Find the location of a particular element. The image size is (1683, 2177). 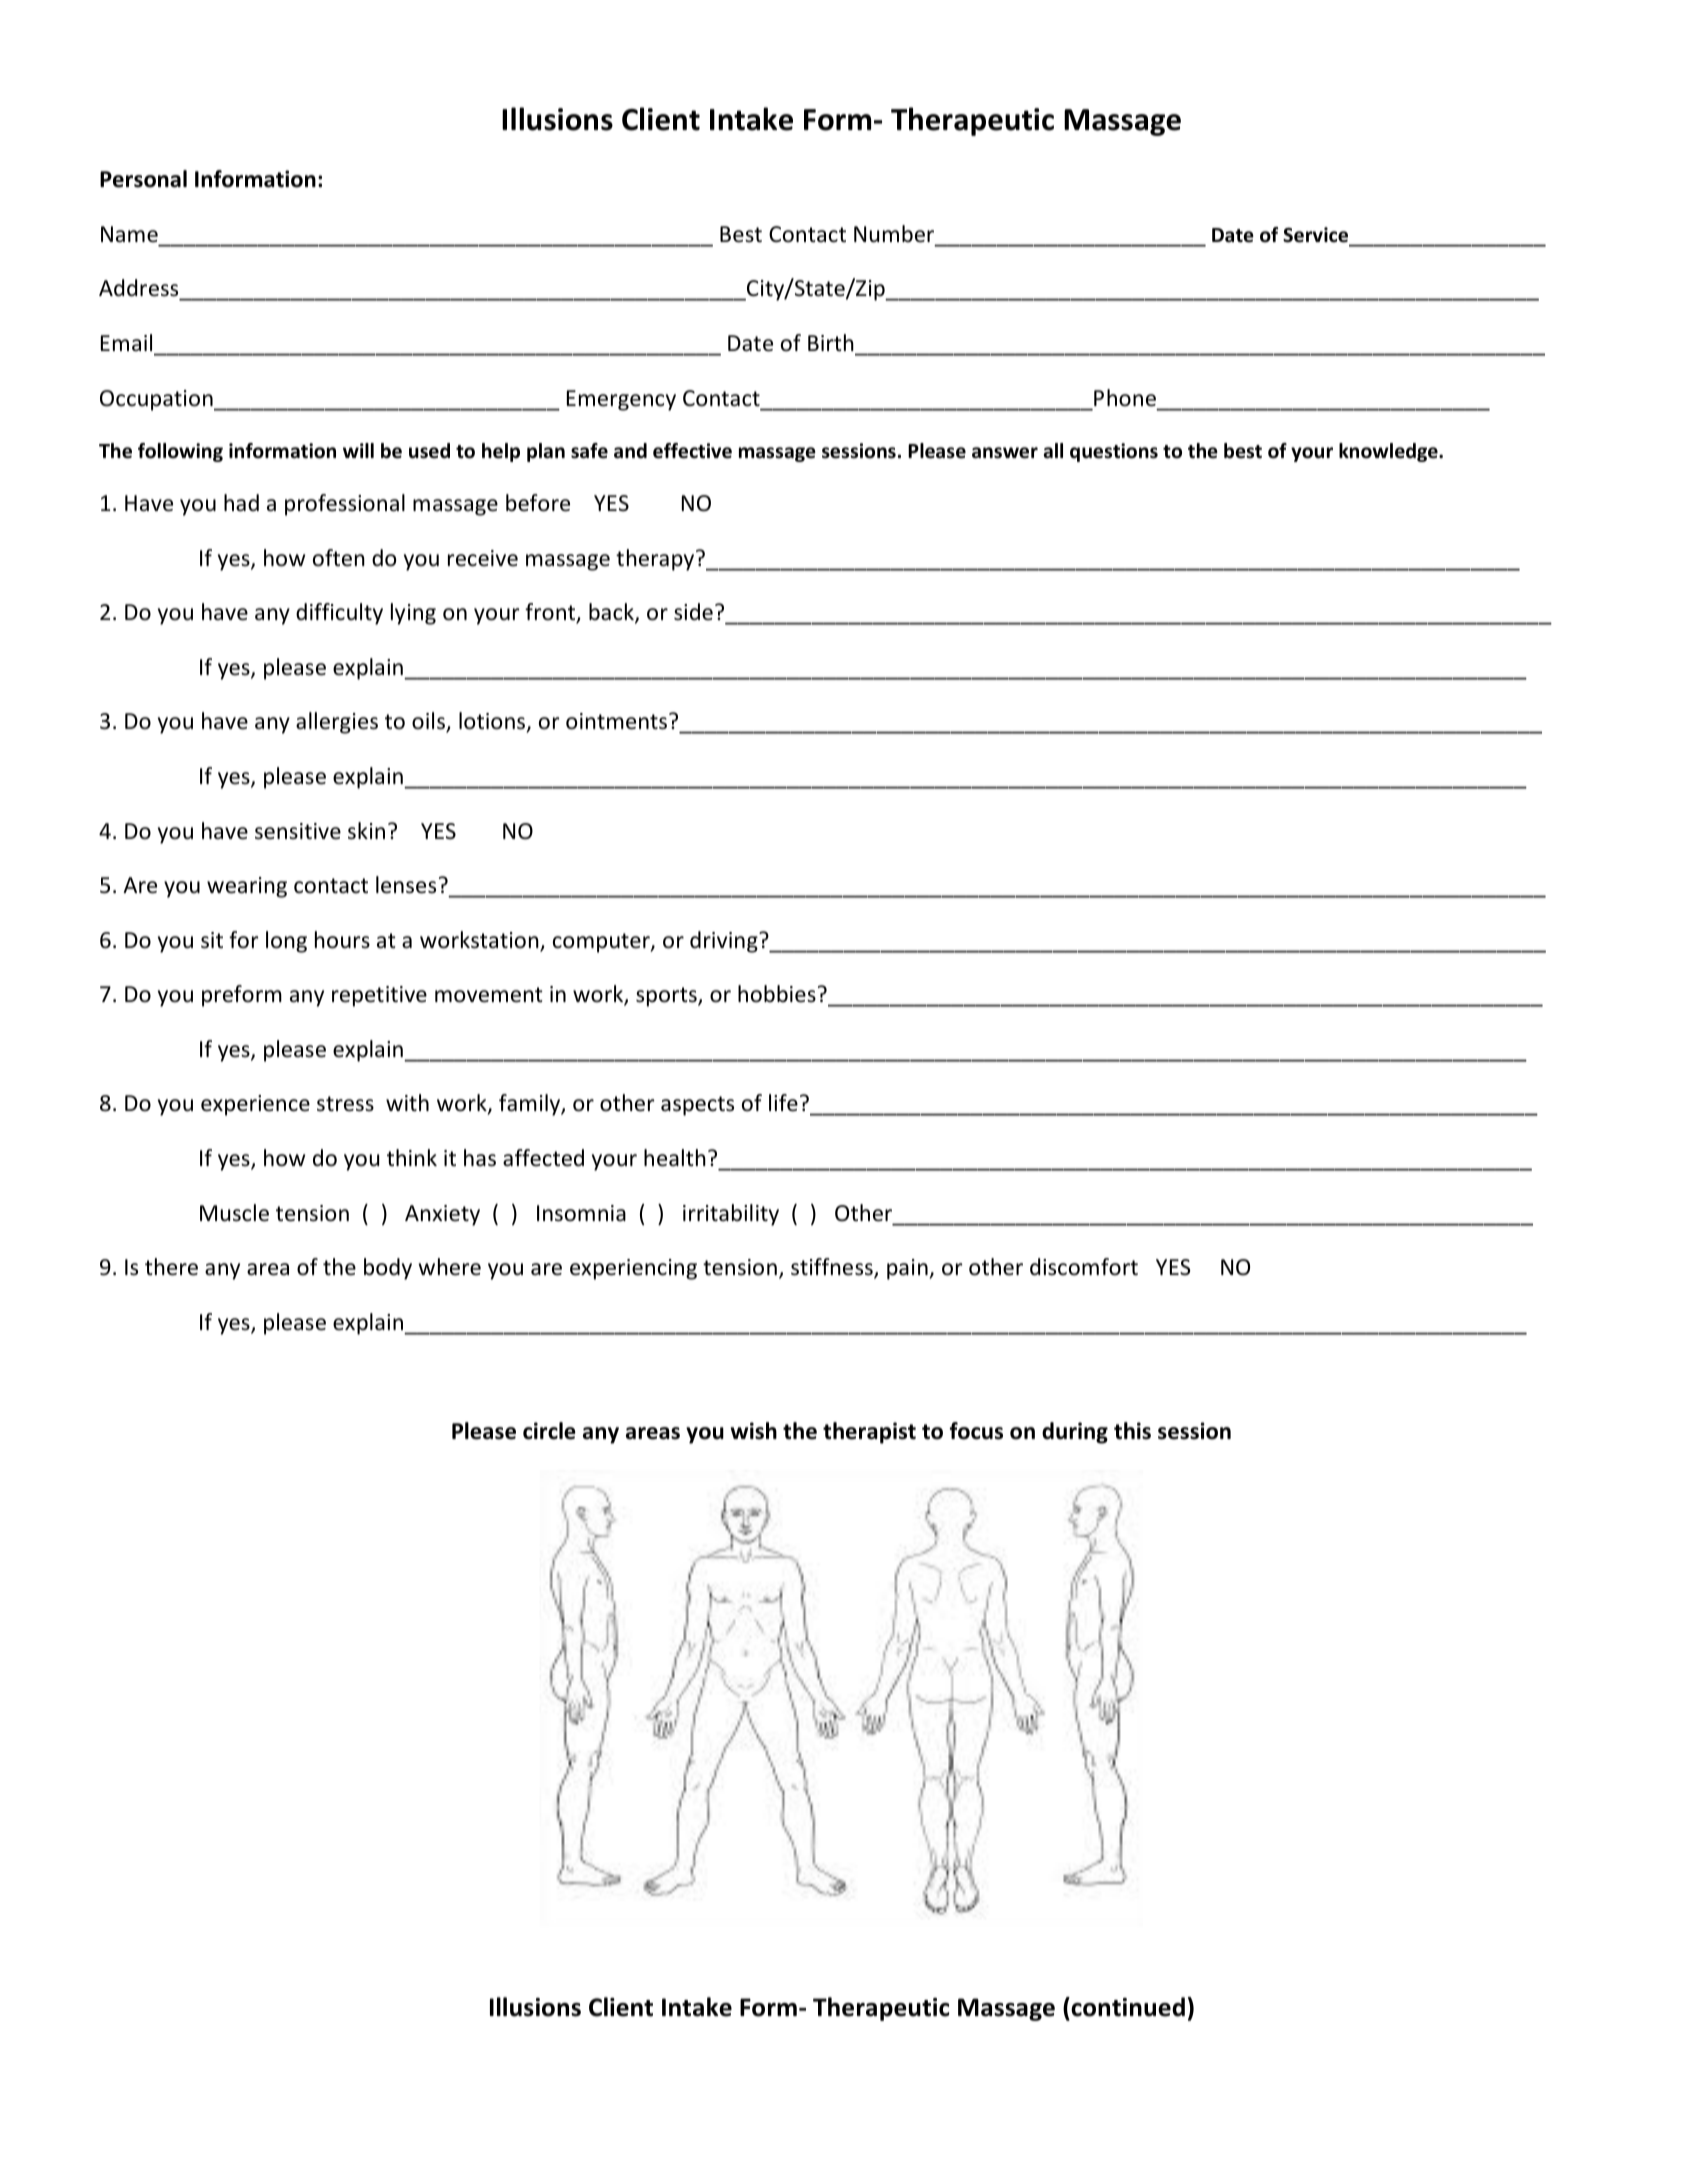

aspects is located at coordinates (697, 1106).
